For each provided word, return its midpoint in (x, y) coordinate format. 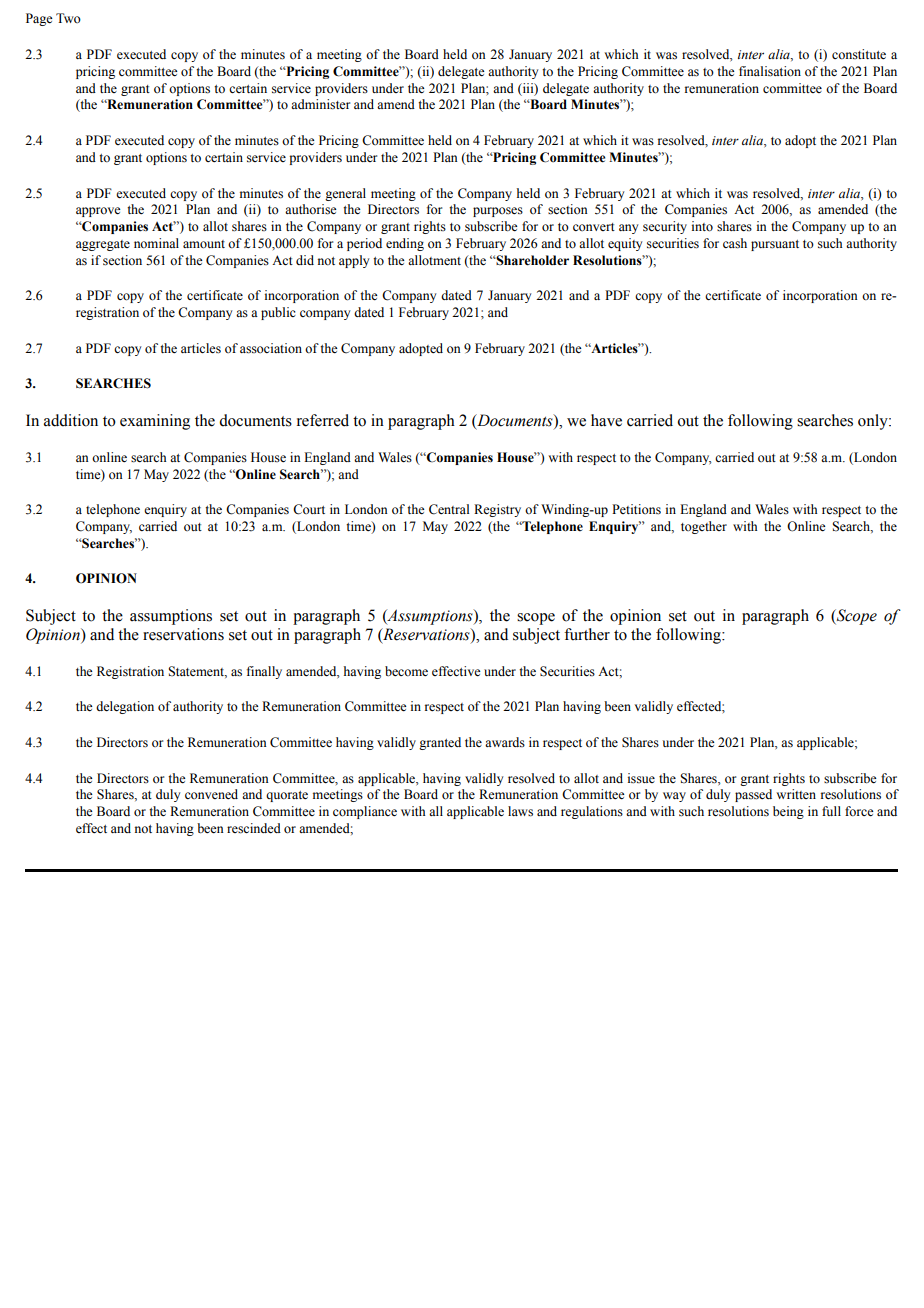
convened (211, 794)
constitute (859, 54)
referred (323, 420)
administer (320, 104)
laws (520, 811)
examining (155, 422)
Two (68, 18)
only (874, 422)
